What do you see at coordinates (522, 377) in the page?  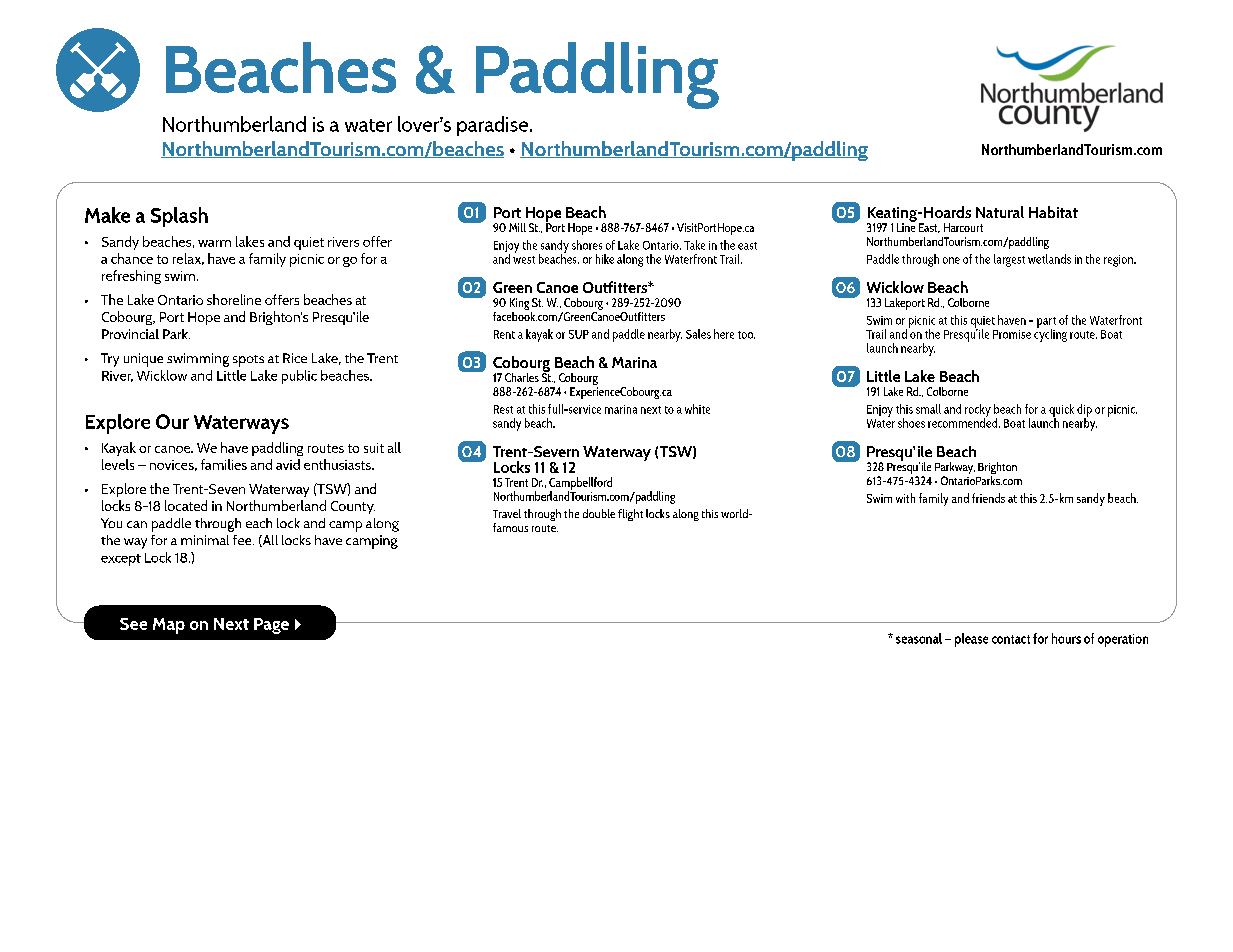 I see `Charles` at bounding box center [522, 377].
